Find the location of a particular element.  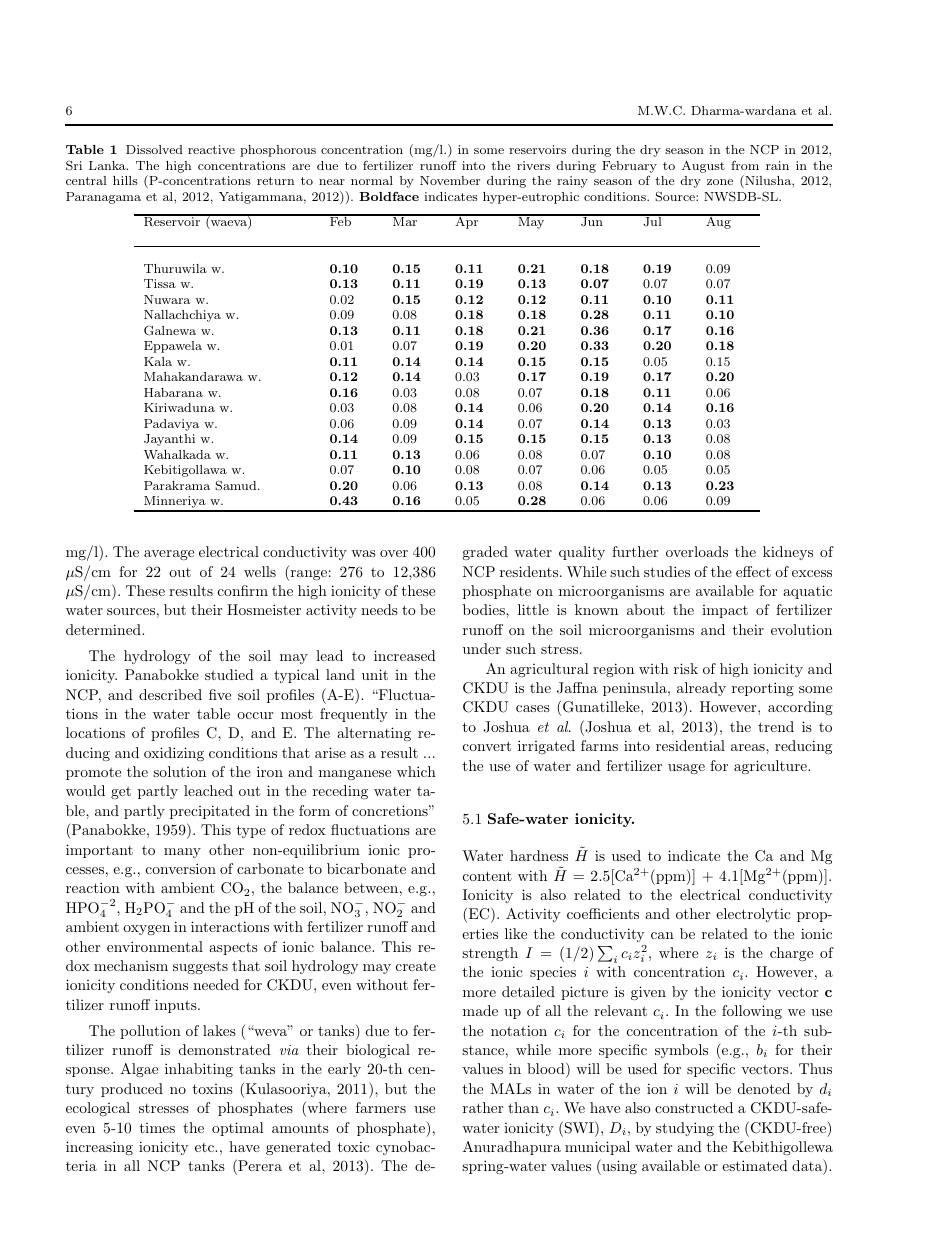

November is located at coordinates (450, 180).
